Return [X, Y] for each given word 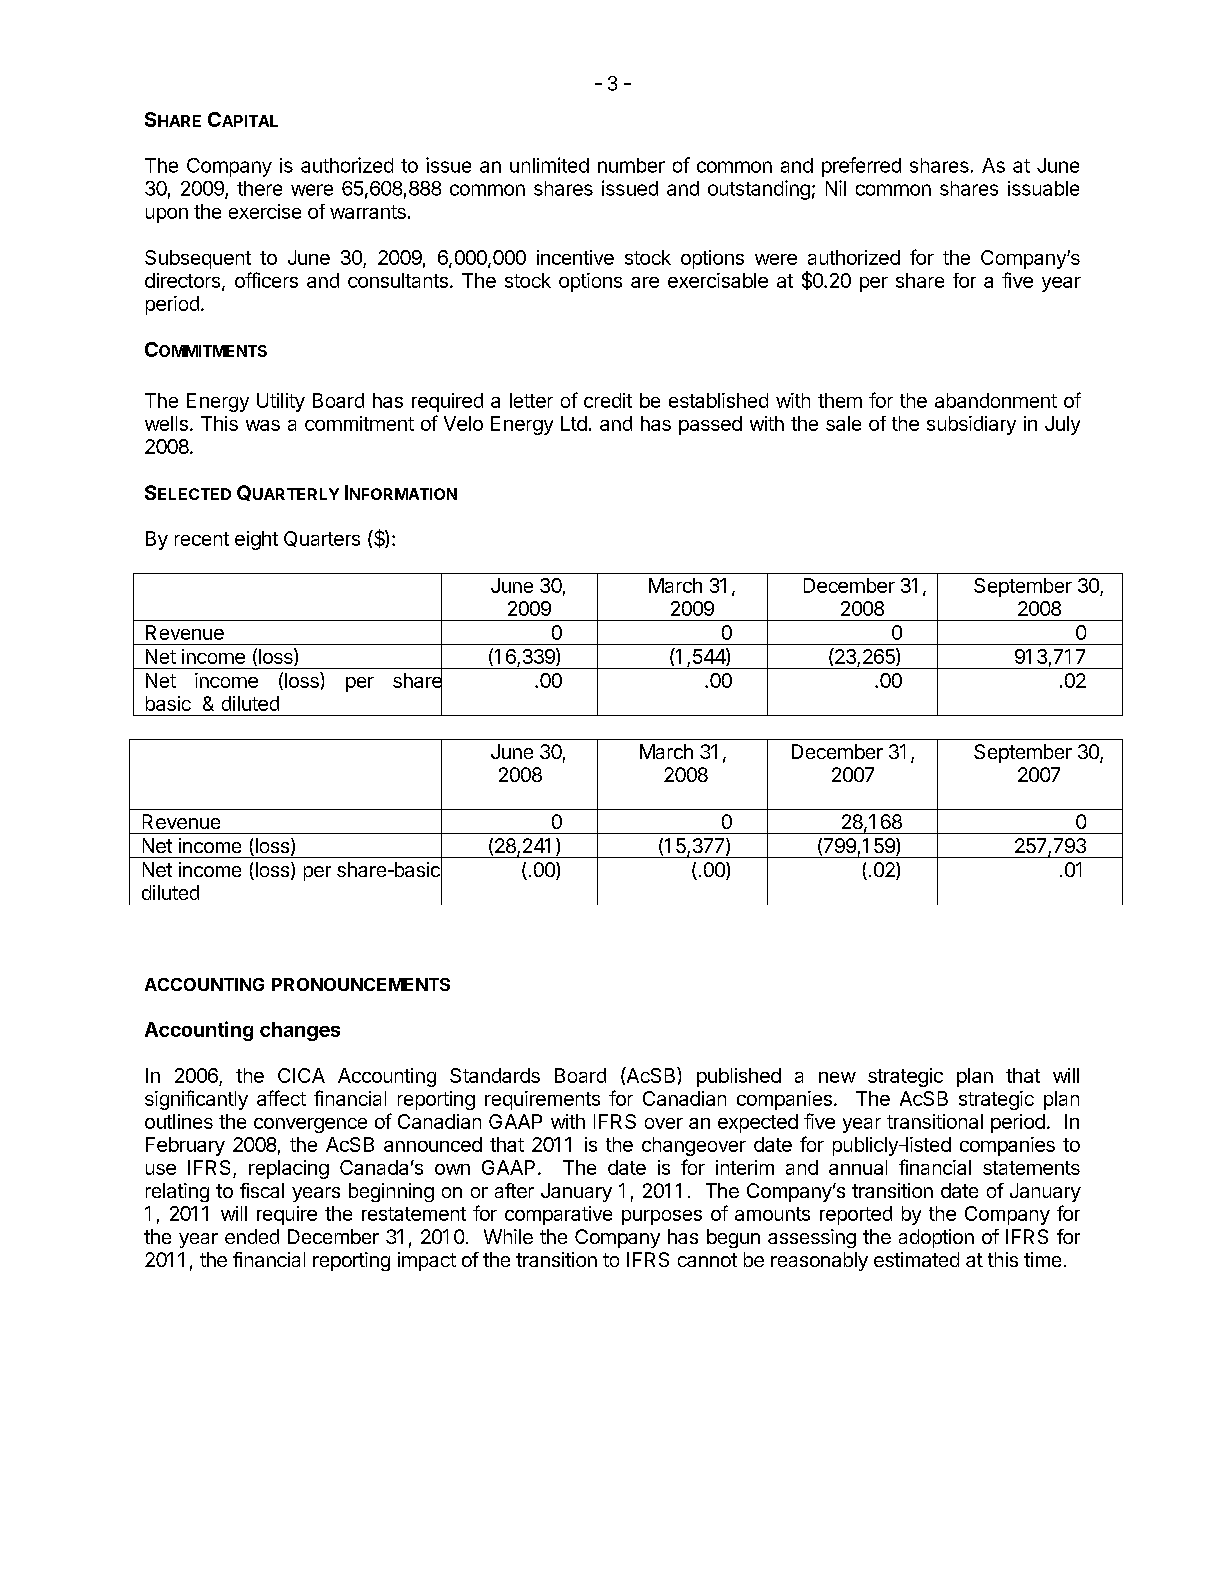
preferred [861, 167]
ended [252, 1236]
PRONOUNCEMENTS [361, 984]
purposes [662, 1217]
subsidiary [971, 425]
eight [256, 540]
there [259, 188]
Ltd [574, 423]
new [837, 1077]
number [631, 165]
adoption [936, 1238]
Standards [495, 1075]
